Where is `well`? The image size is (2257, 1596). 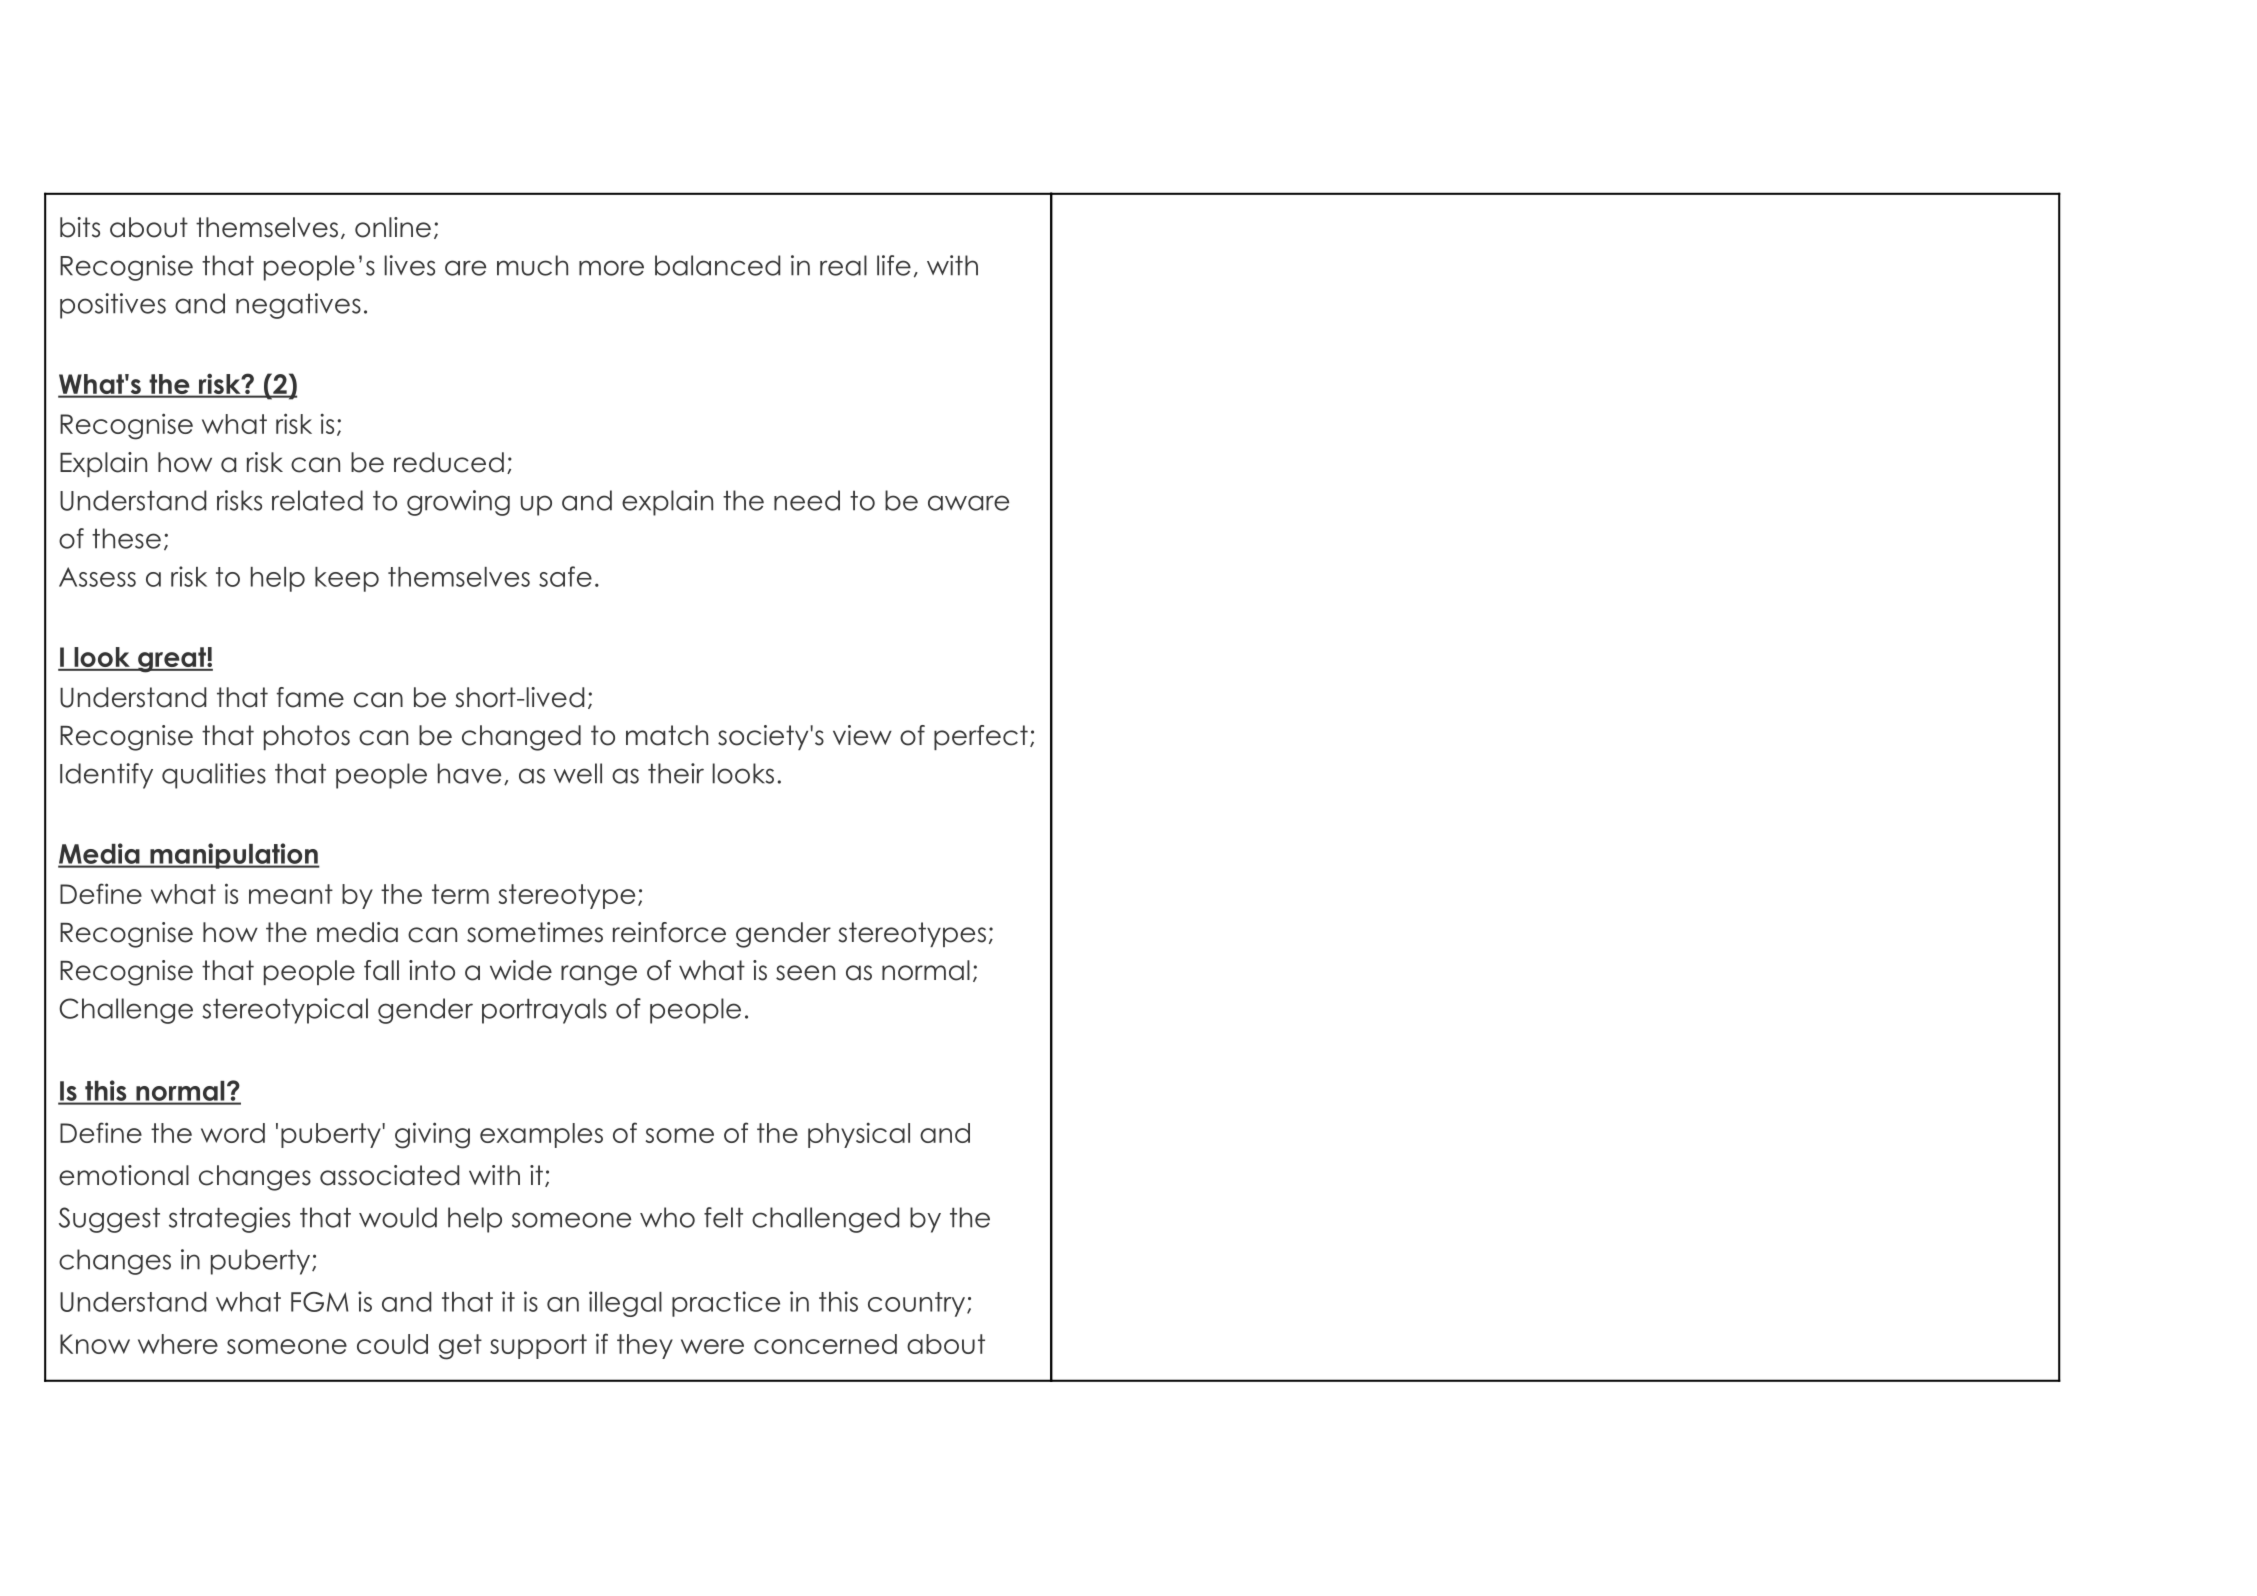
well is located at coordinates (578, 773).
